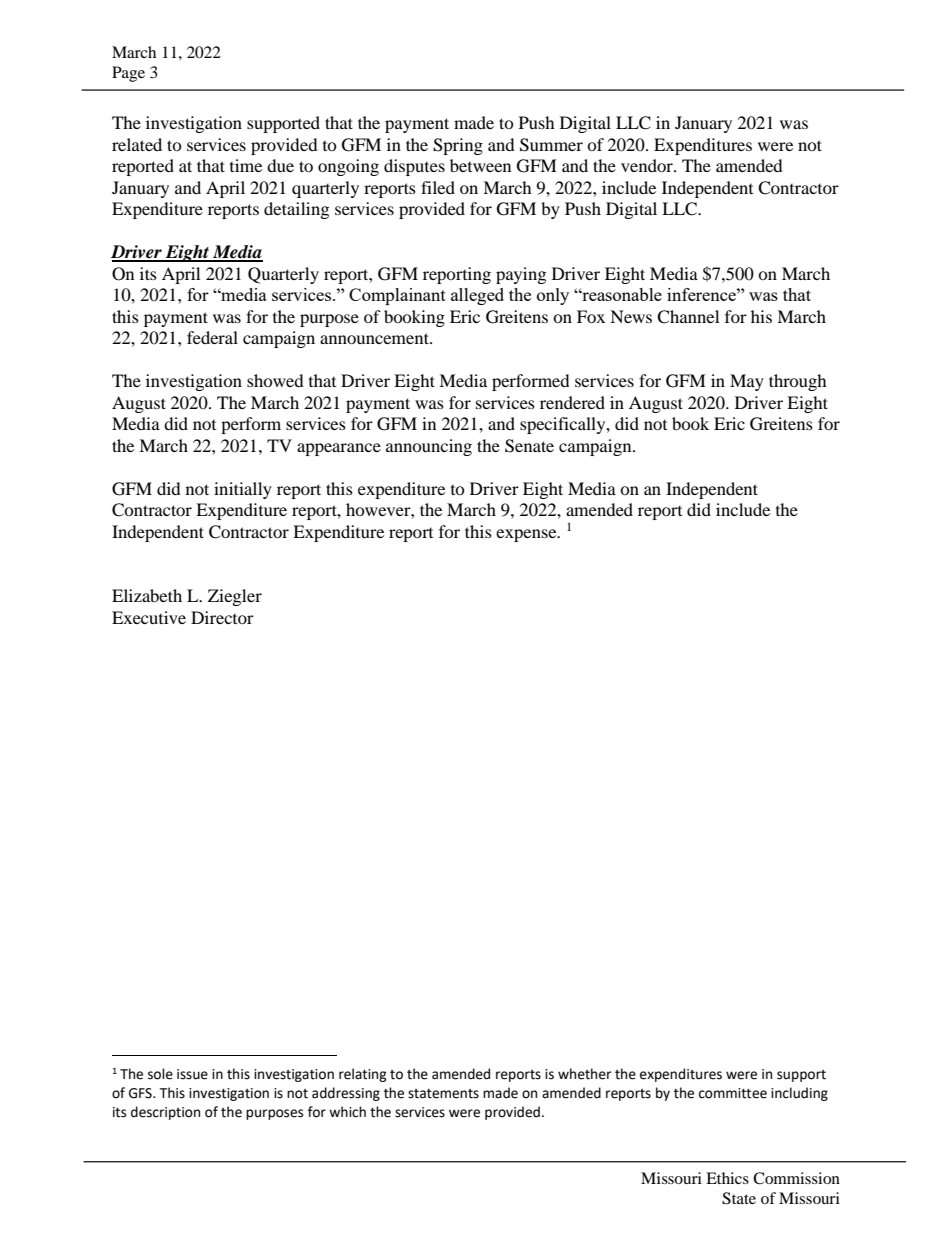  What do you see at coordinates (727, 1178) in the page?
I see `Ethics` at bounding box center [727, 1178].
